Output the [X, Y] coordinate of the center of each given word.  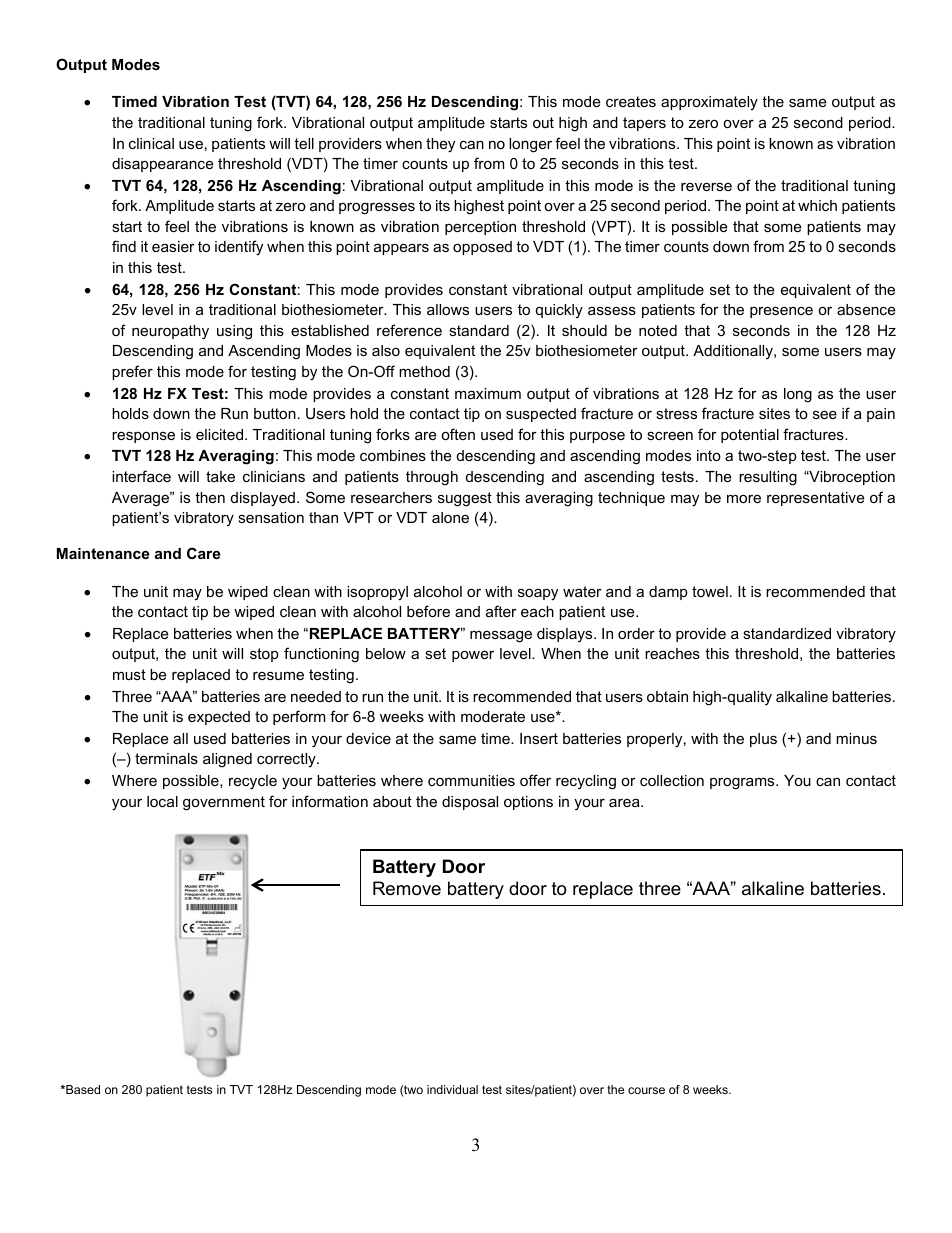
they [440, 145]
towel [710, 591]
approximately [709, 103]
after [501, 611]
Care [203, 553]
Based [82, 1089]
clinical [151, 143]
